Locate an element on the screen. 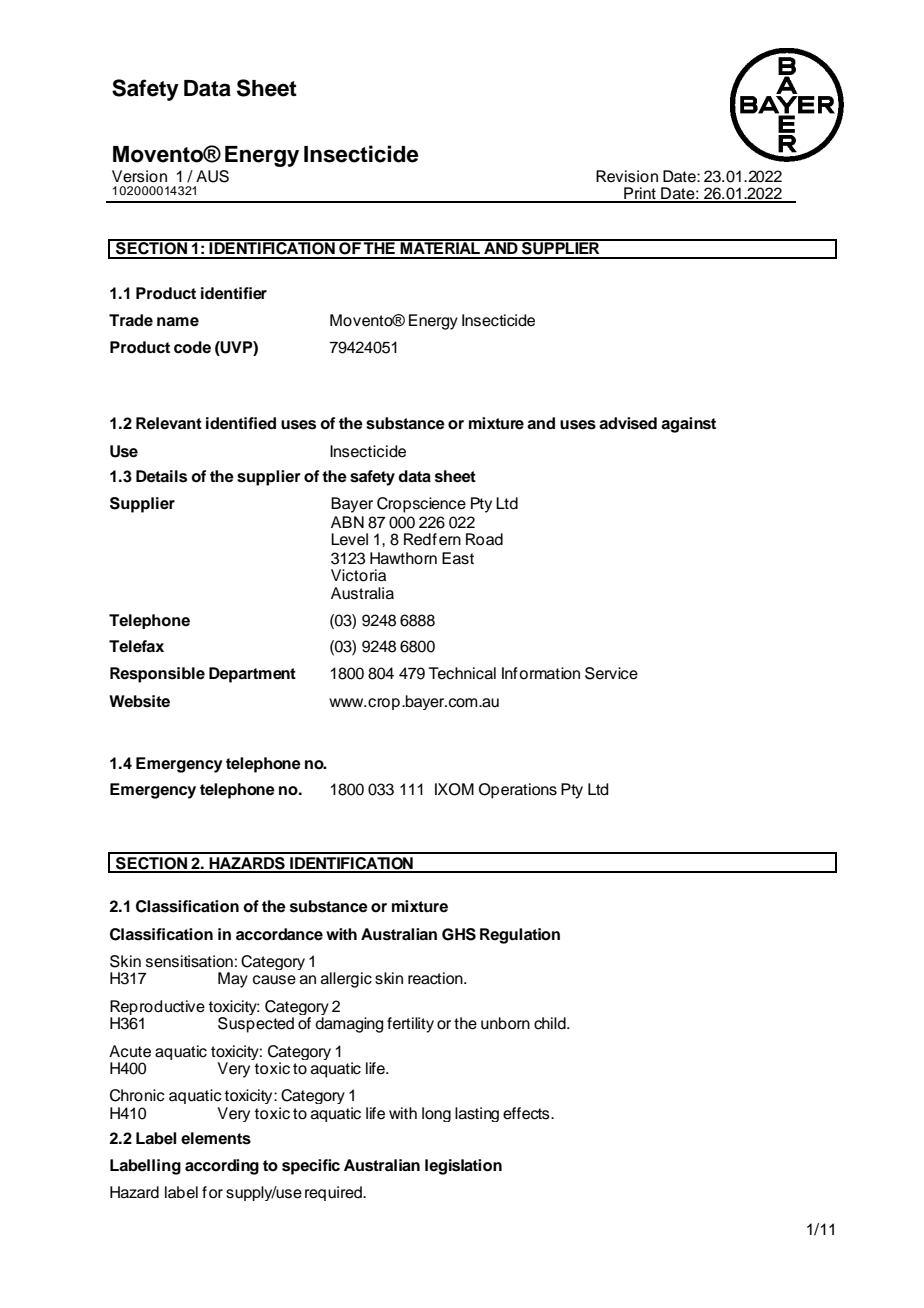 This screenshot has width=924, height=1308. ABN is located at coordinates (347, 522).
